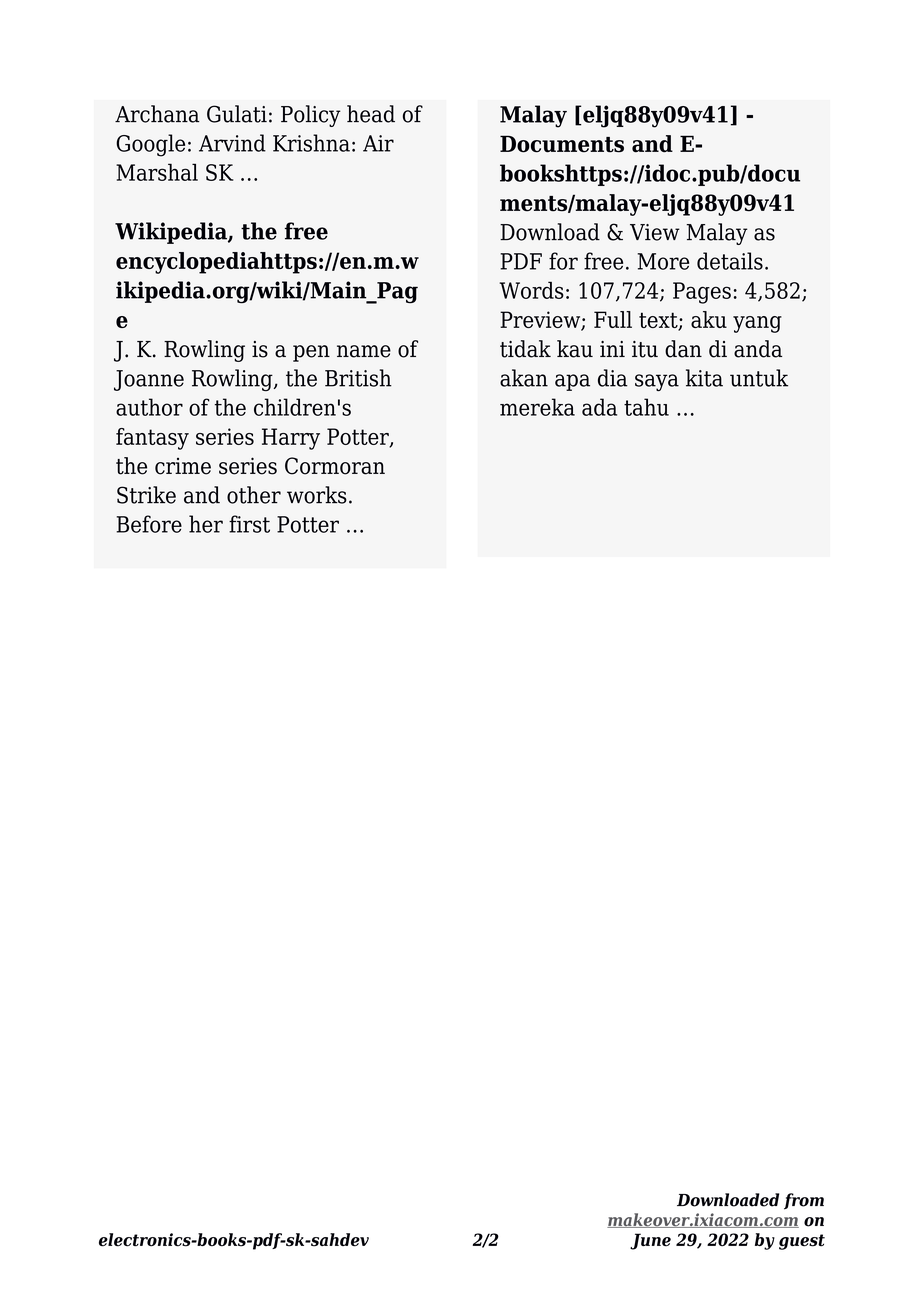 Image resolution: width=924 pixels, height=1311 pixels. What do you see at coordinates (249, 524) in the screenshot?
I see `first` at bounding box center [249, 524].
